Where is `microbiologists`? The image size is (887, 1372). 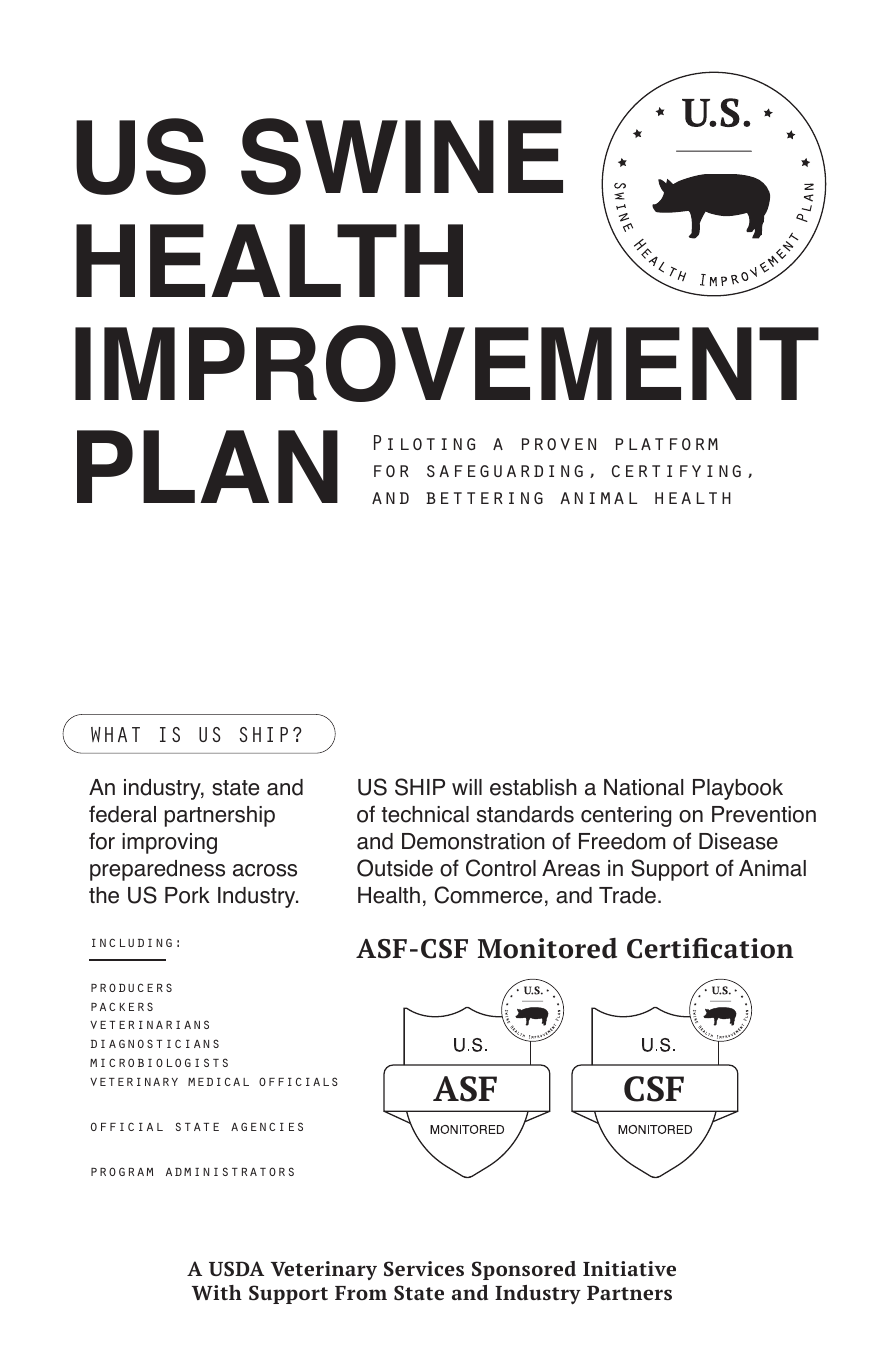 microbiologists is located at coordinates (159, 1062).
